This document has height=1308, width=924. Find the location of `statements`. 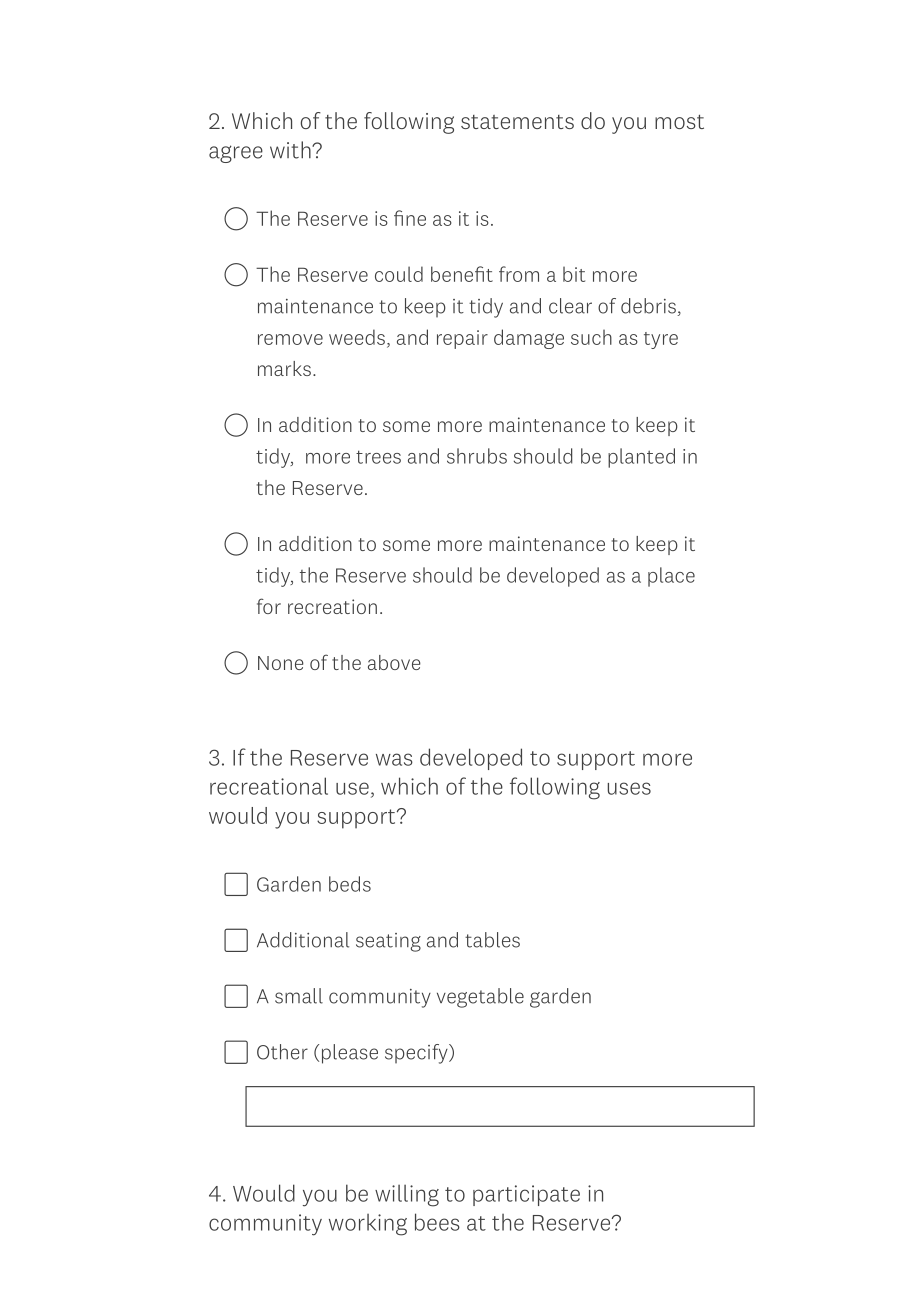

statements is located at coordinates (517, 122).
